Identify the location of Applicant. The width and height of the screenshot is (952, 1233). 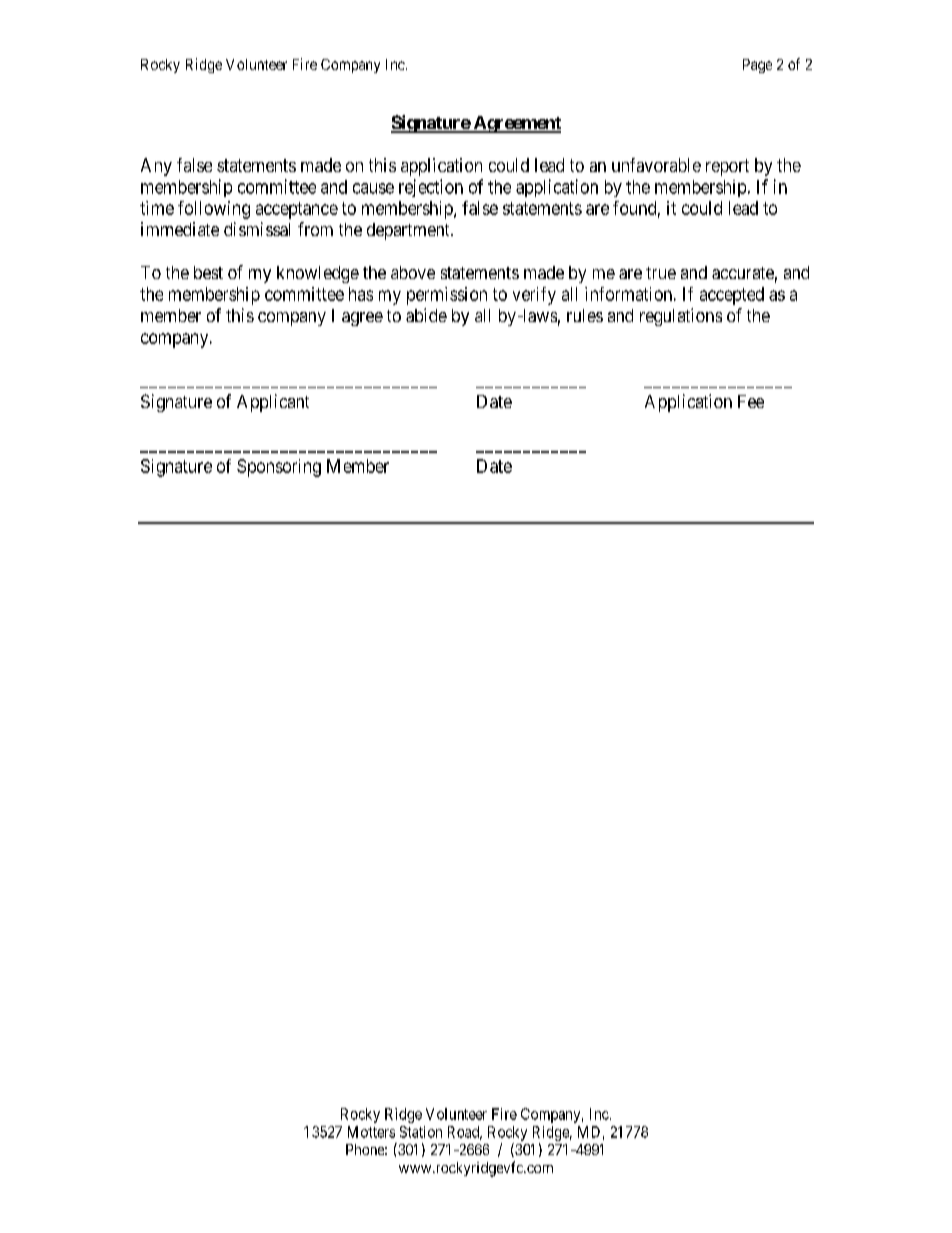
(273, 403).
